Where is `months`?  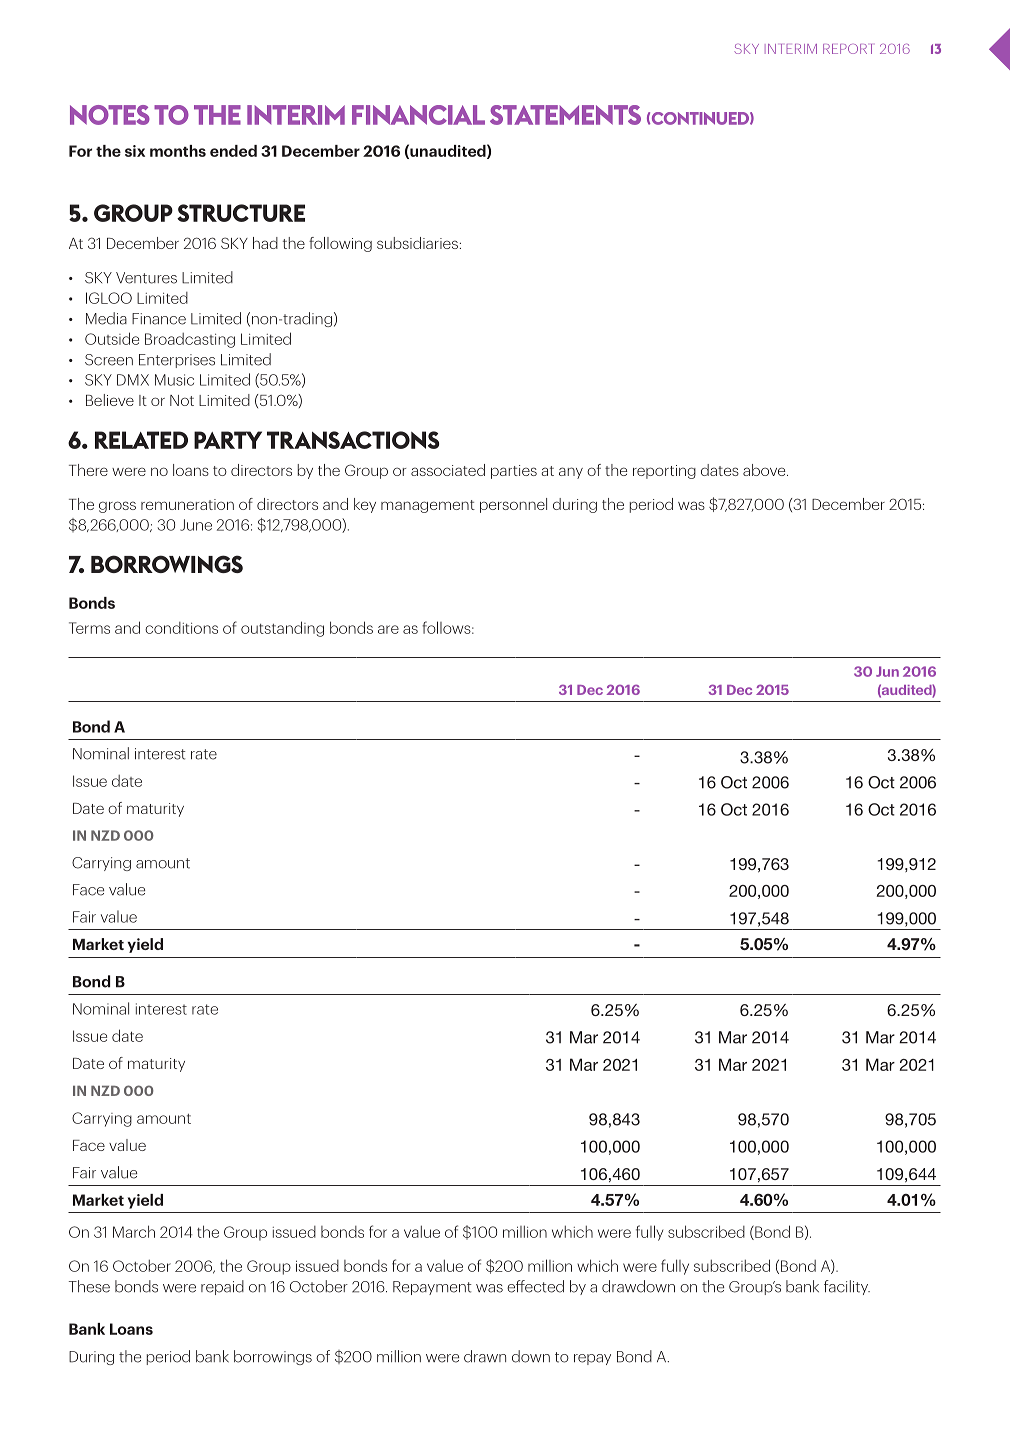
months is located at coordinates (178, 151).
